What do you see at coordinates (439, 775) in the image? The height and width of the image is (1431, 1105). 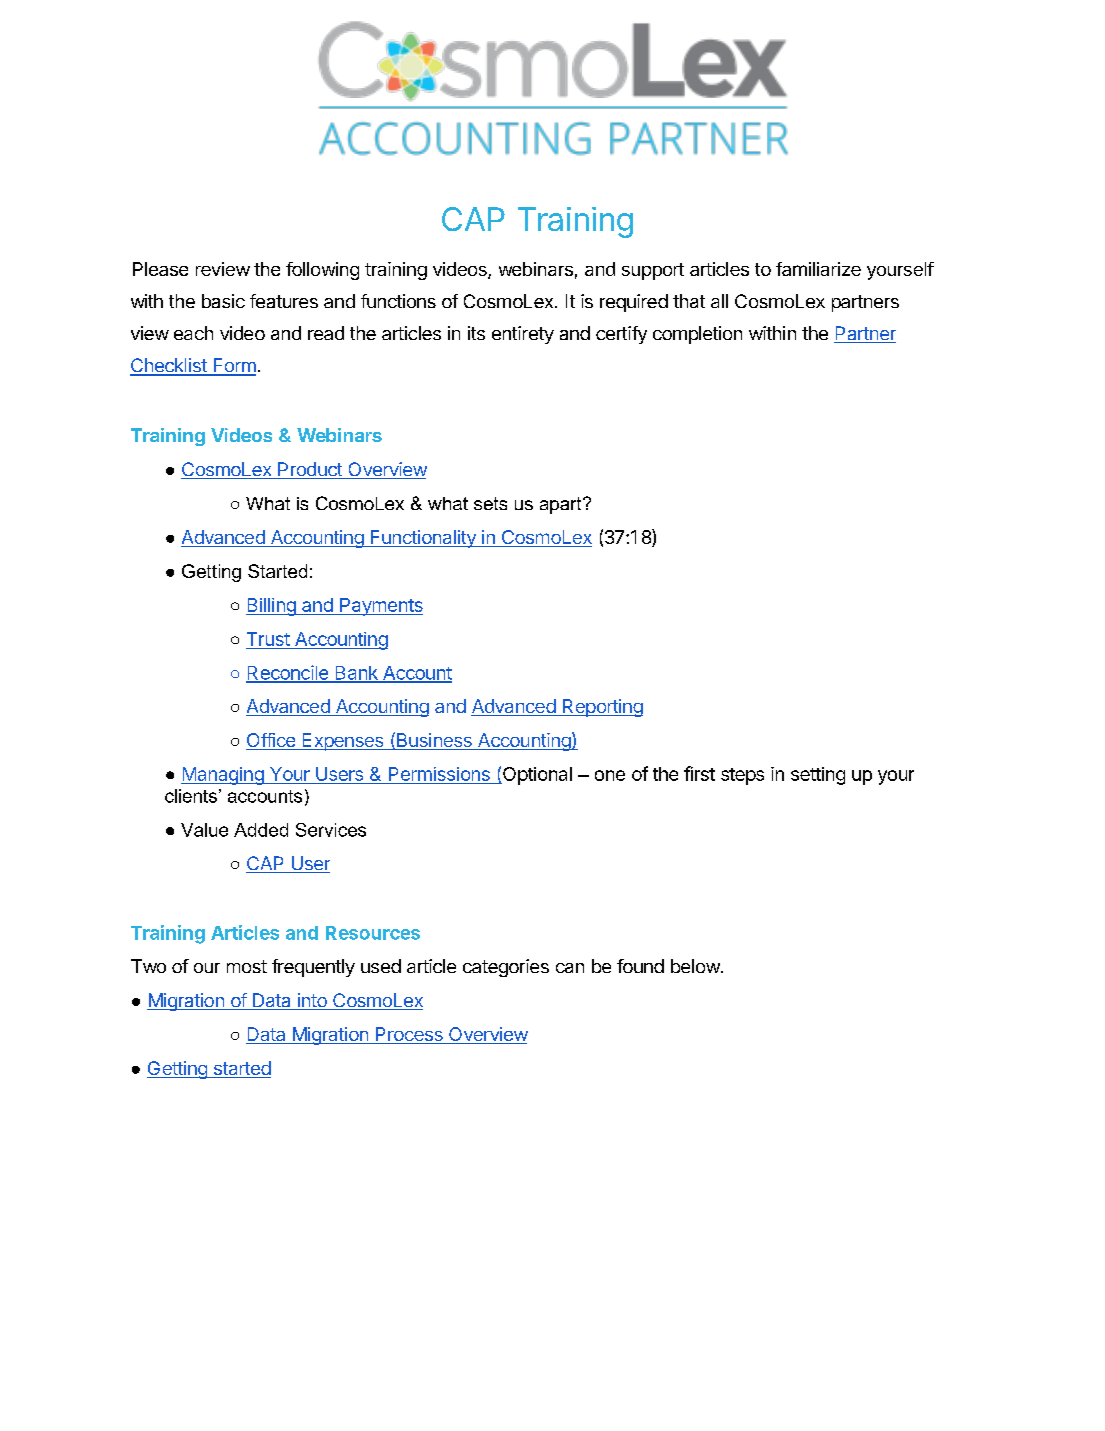 I see `Permissions` at bounding box center [439, 775].
